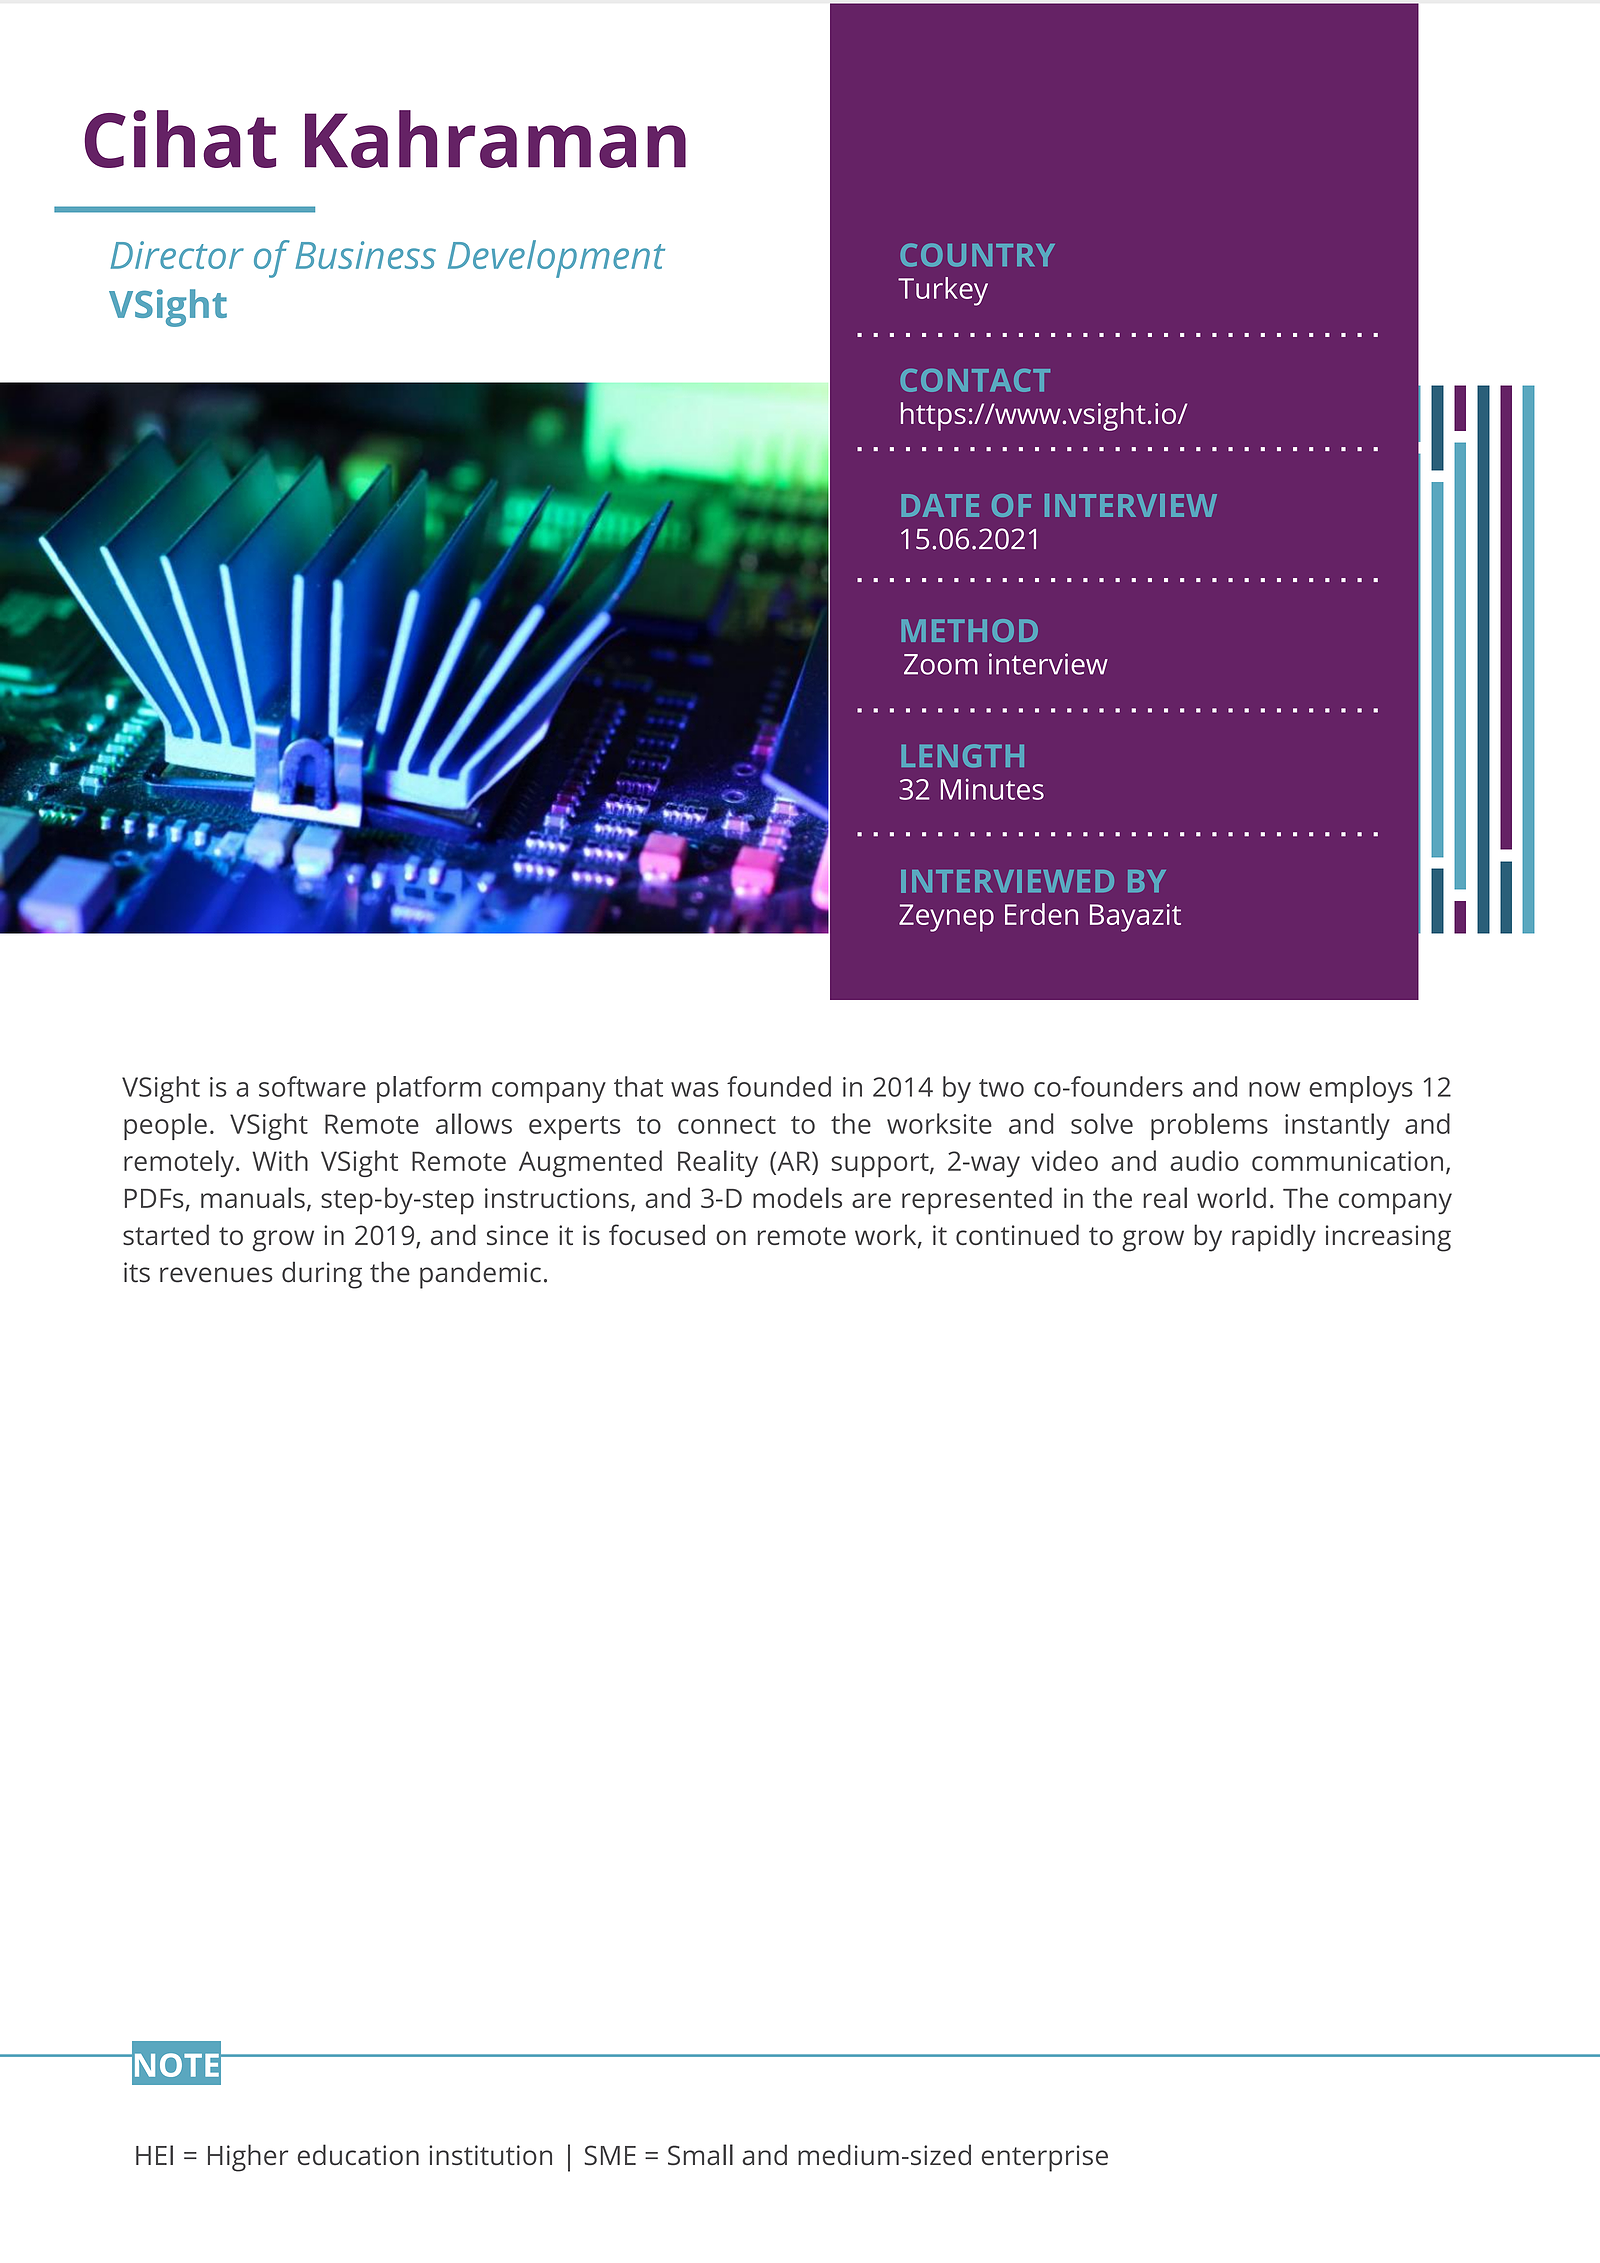  Describe the element at coordinates (366, 255) in the image. I see `Business` at that location.
